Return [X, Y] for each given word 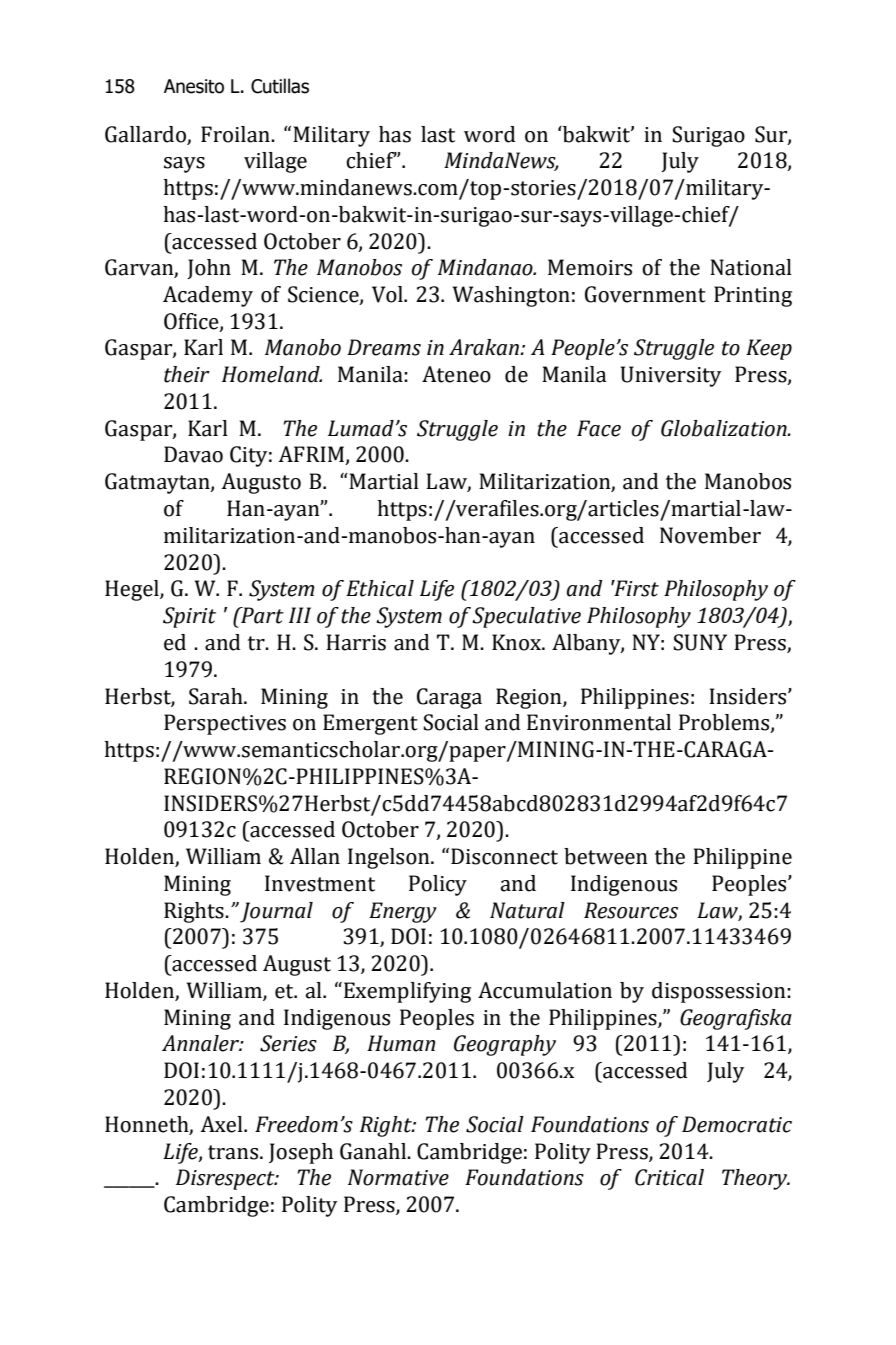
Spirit [189, 617]
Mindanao [486, 267]
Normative [398, 1177]
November [710, 535]
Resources [631, 910]
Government [645, 294]
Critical [669, 1177]
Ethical [380, 588]
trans [233, 1152]
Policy [438, 885]
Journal [276, 912]
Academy [208, 296]
